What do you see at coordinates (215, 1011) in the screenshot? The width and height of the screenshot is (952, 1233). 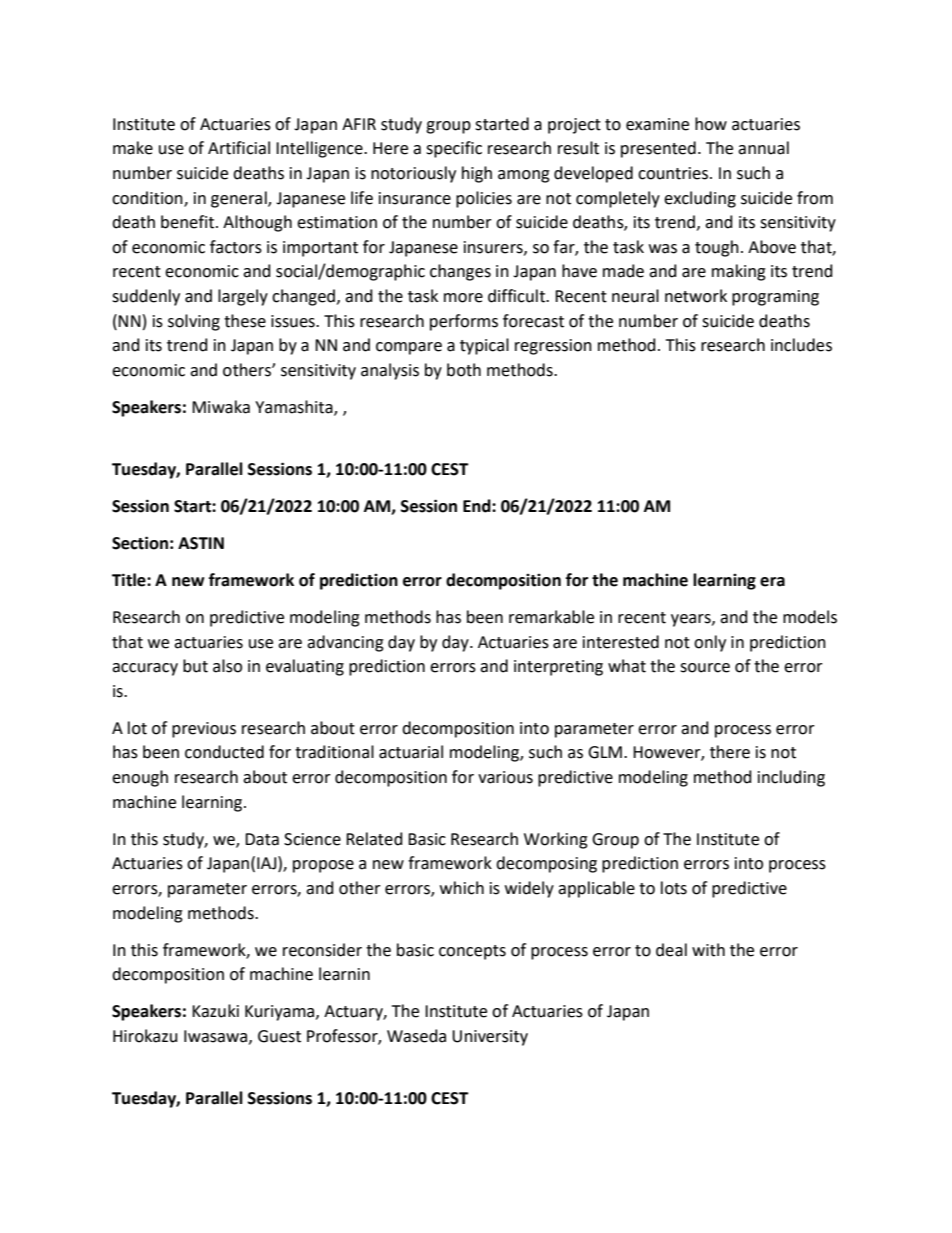 I see `Kazuki` at bounding box center [215, 1011].
